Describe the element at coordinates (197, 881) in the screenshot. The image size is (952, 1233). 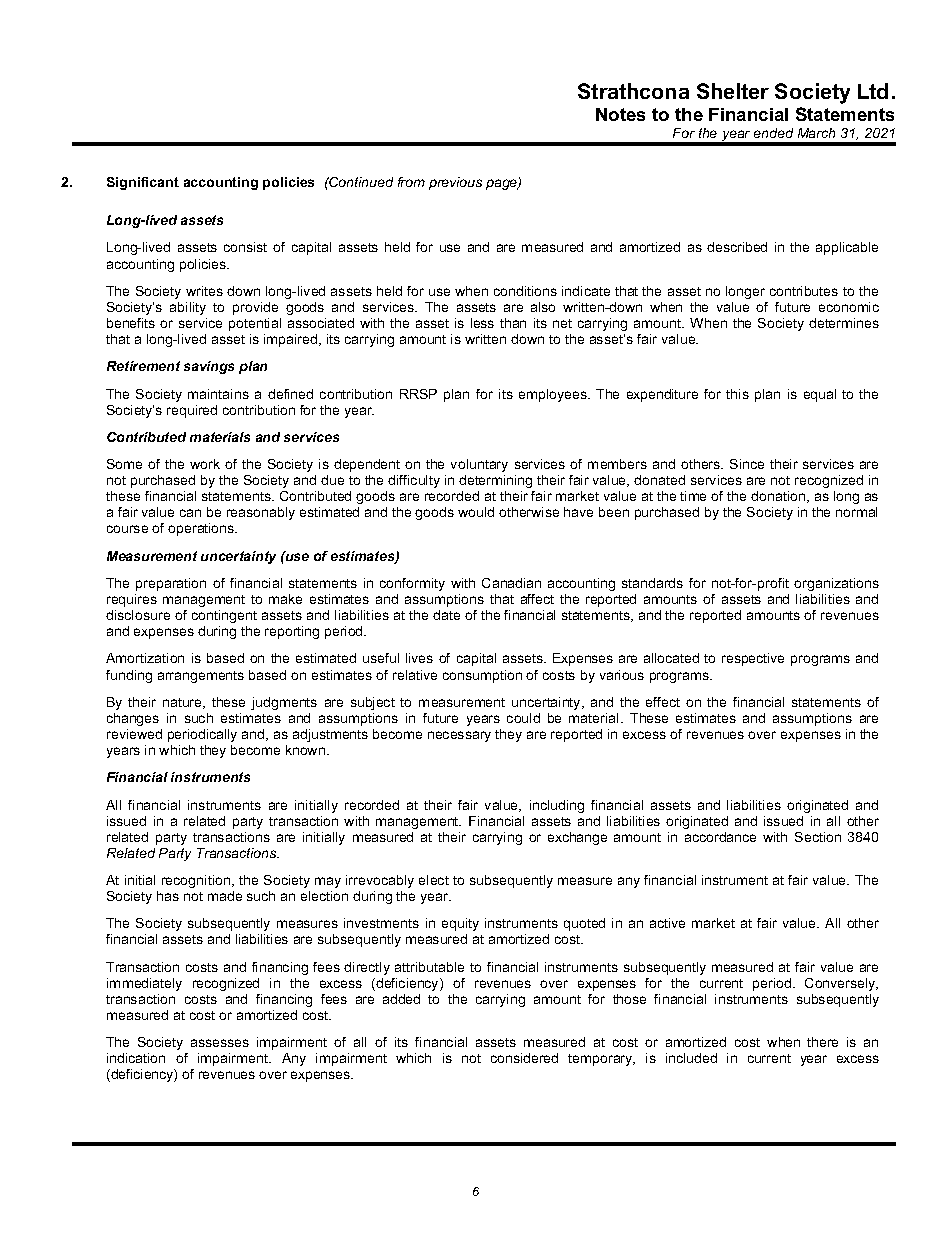
I see `recognition` at that location.
